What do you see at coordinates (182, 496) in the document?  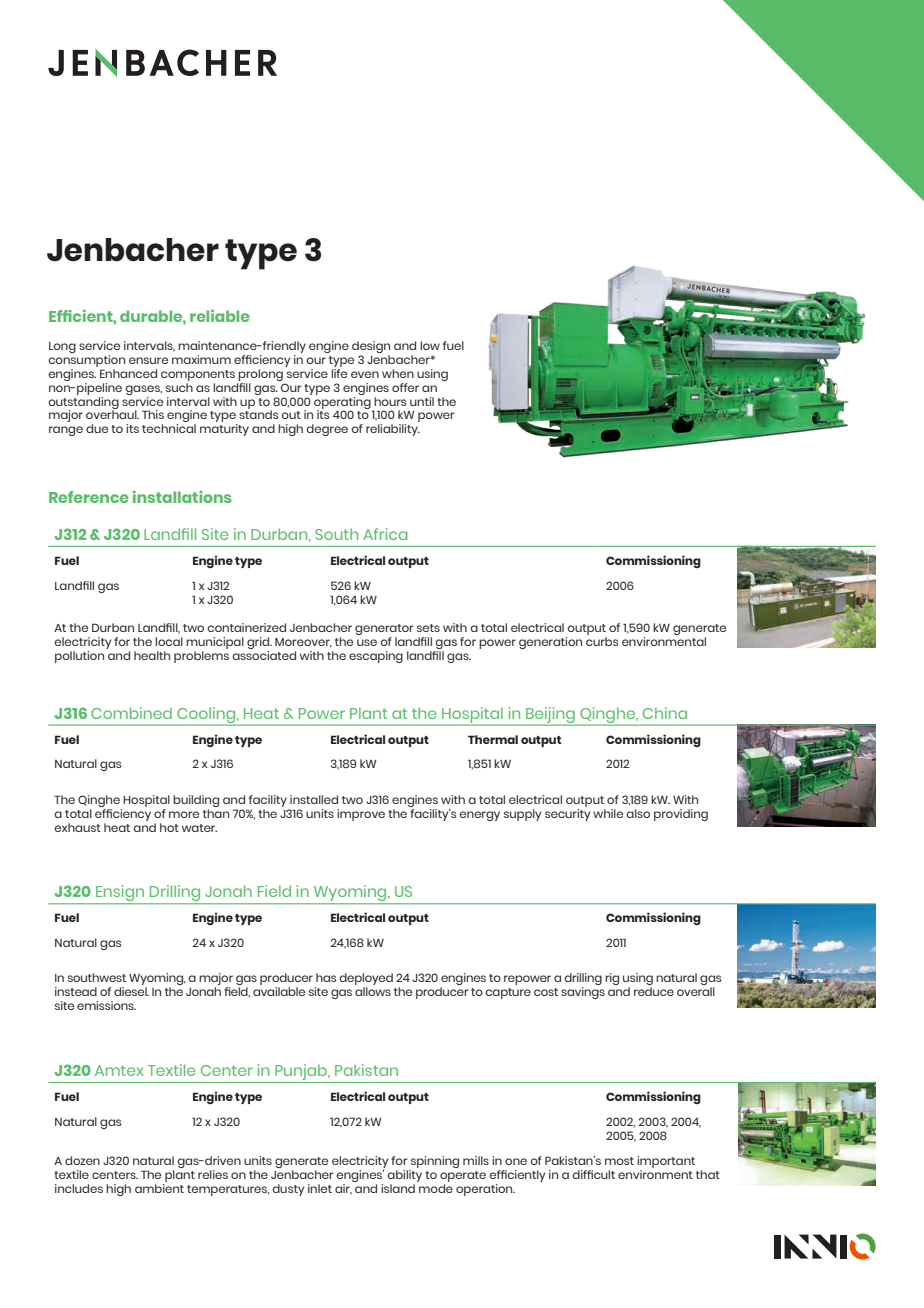 I see `installations` at bounding box center [182, 496].
